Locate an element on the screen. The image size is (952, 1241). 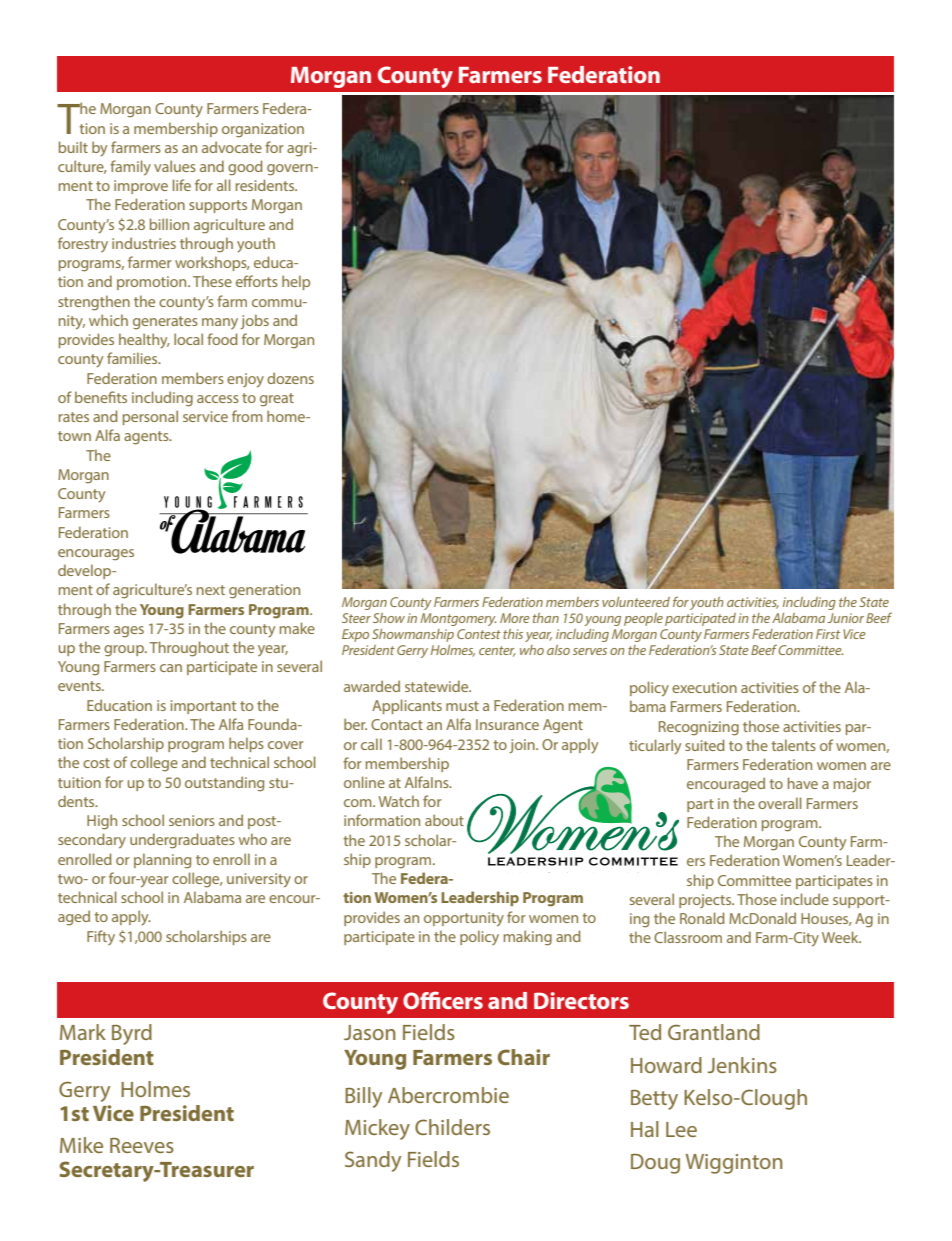
Lee is located at coordinates (681, 1129).
